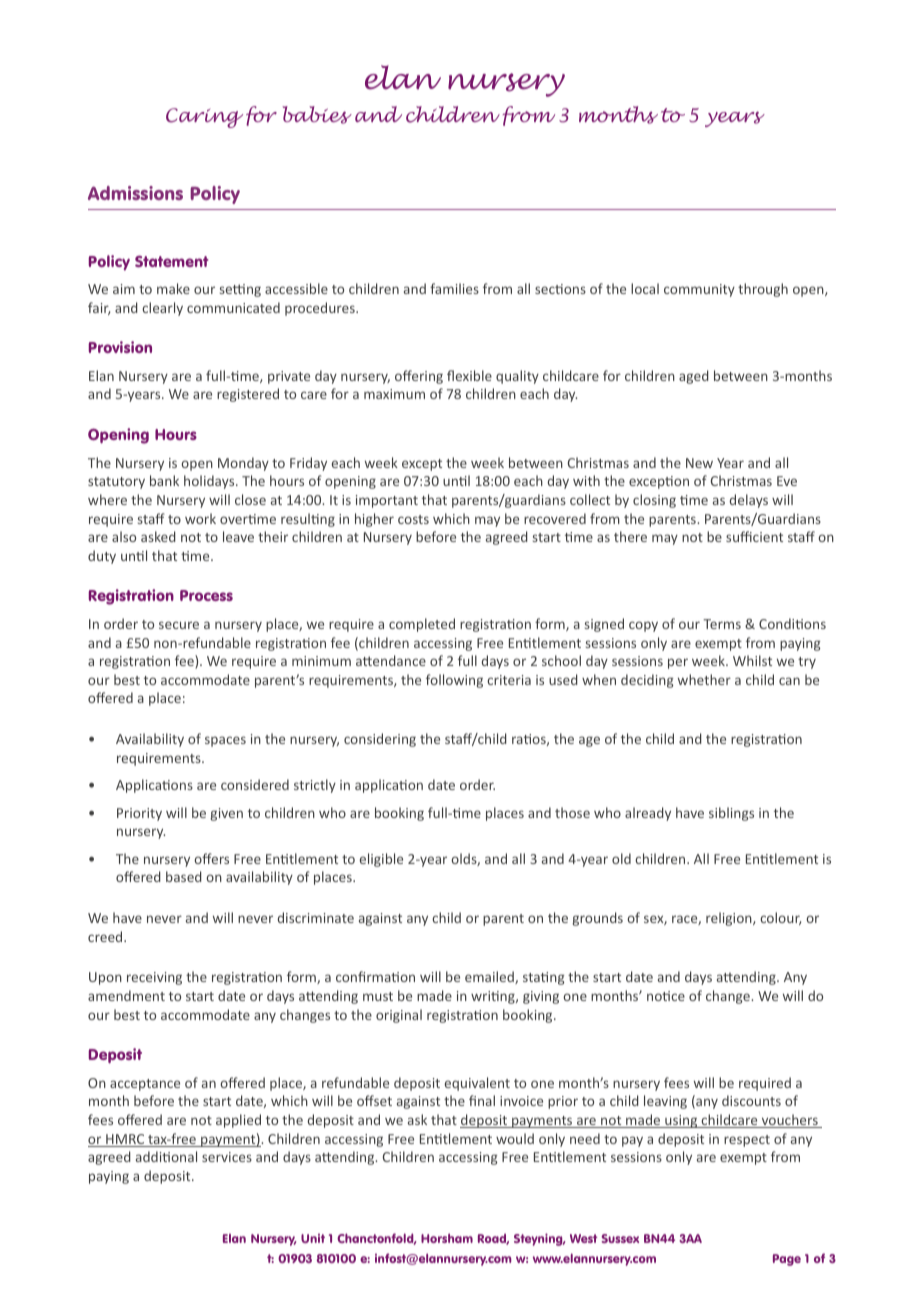 This screenshot has width=924, height=1308. I want to click on through, so click(763, 290).
